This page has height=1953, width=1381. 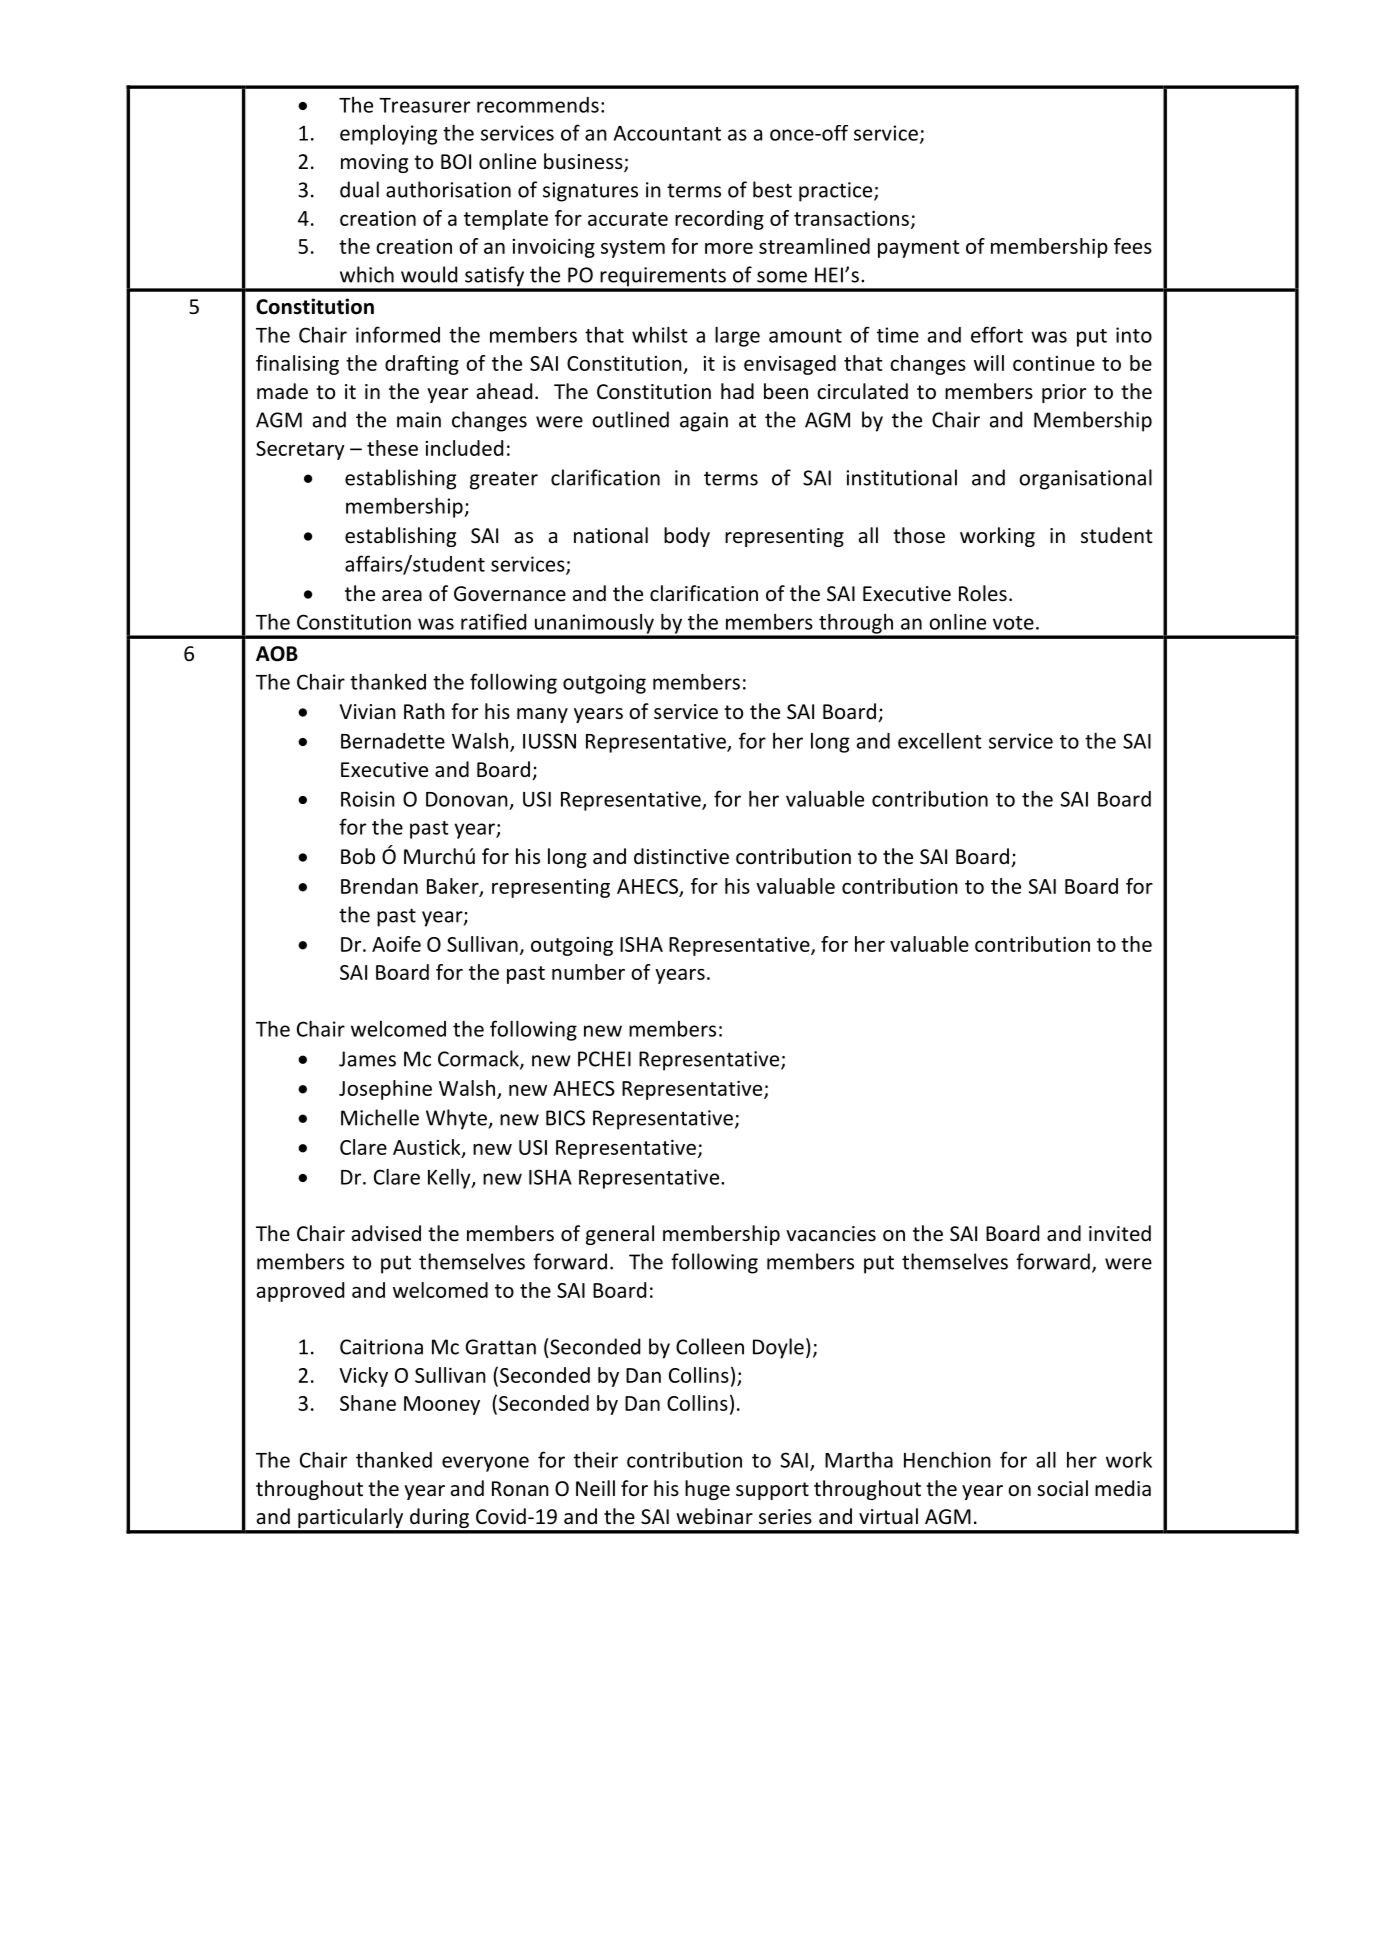 I want to click on advised, so click(x=386, y=1233).
